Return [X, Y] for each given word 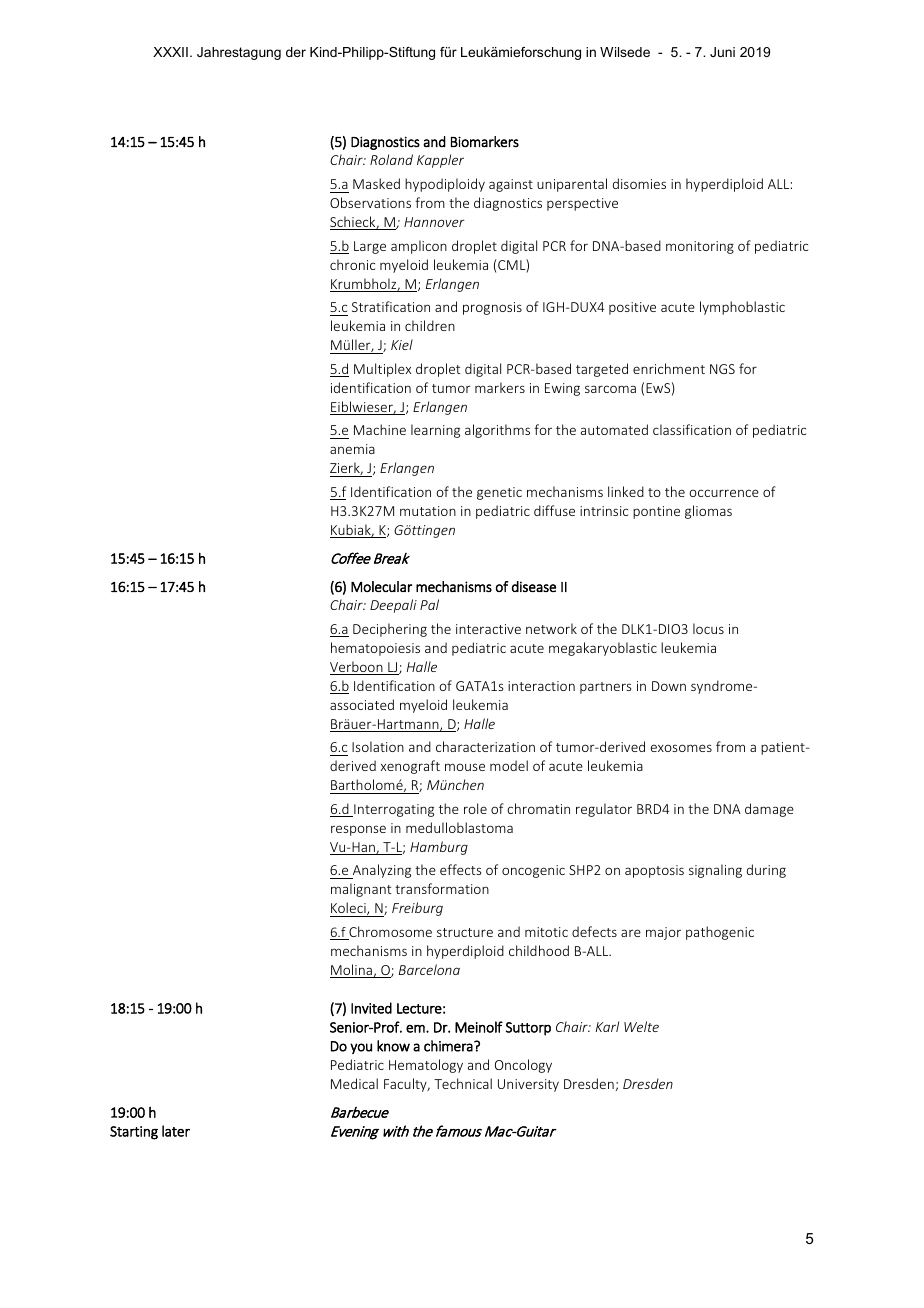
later [176, 1131]
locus [708, 628]
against [511, 185]
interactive [488, 629]
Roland [391, 159]
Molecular [381, 586]
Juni [722, 52]
